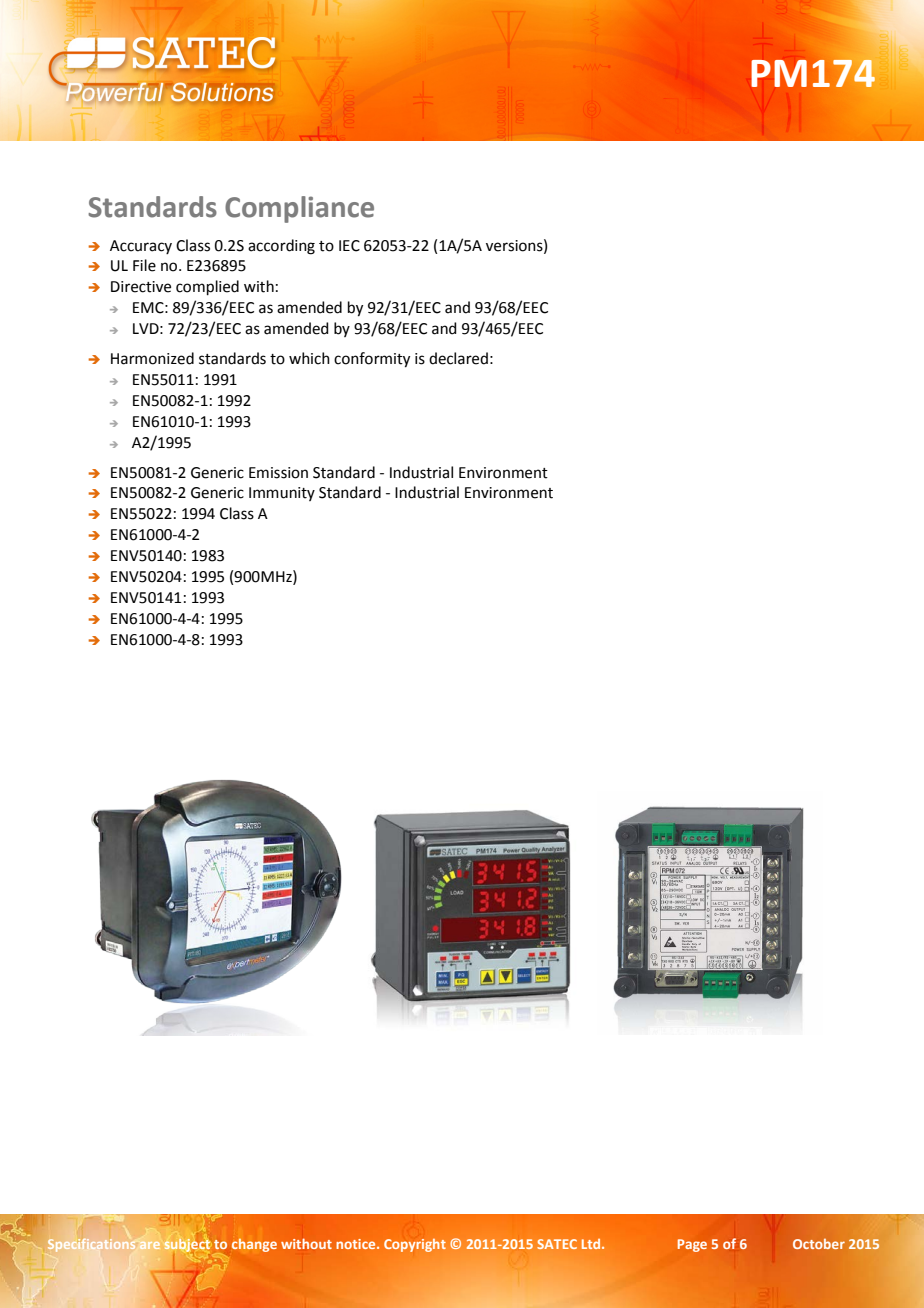 The width and height of the image is (924, 1308). What do you see at coordinates (819, 1244) in the image?
I see `October` at bounding box center [819, 1244].
